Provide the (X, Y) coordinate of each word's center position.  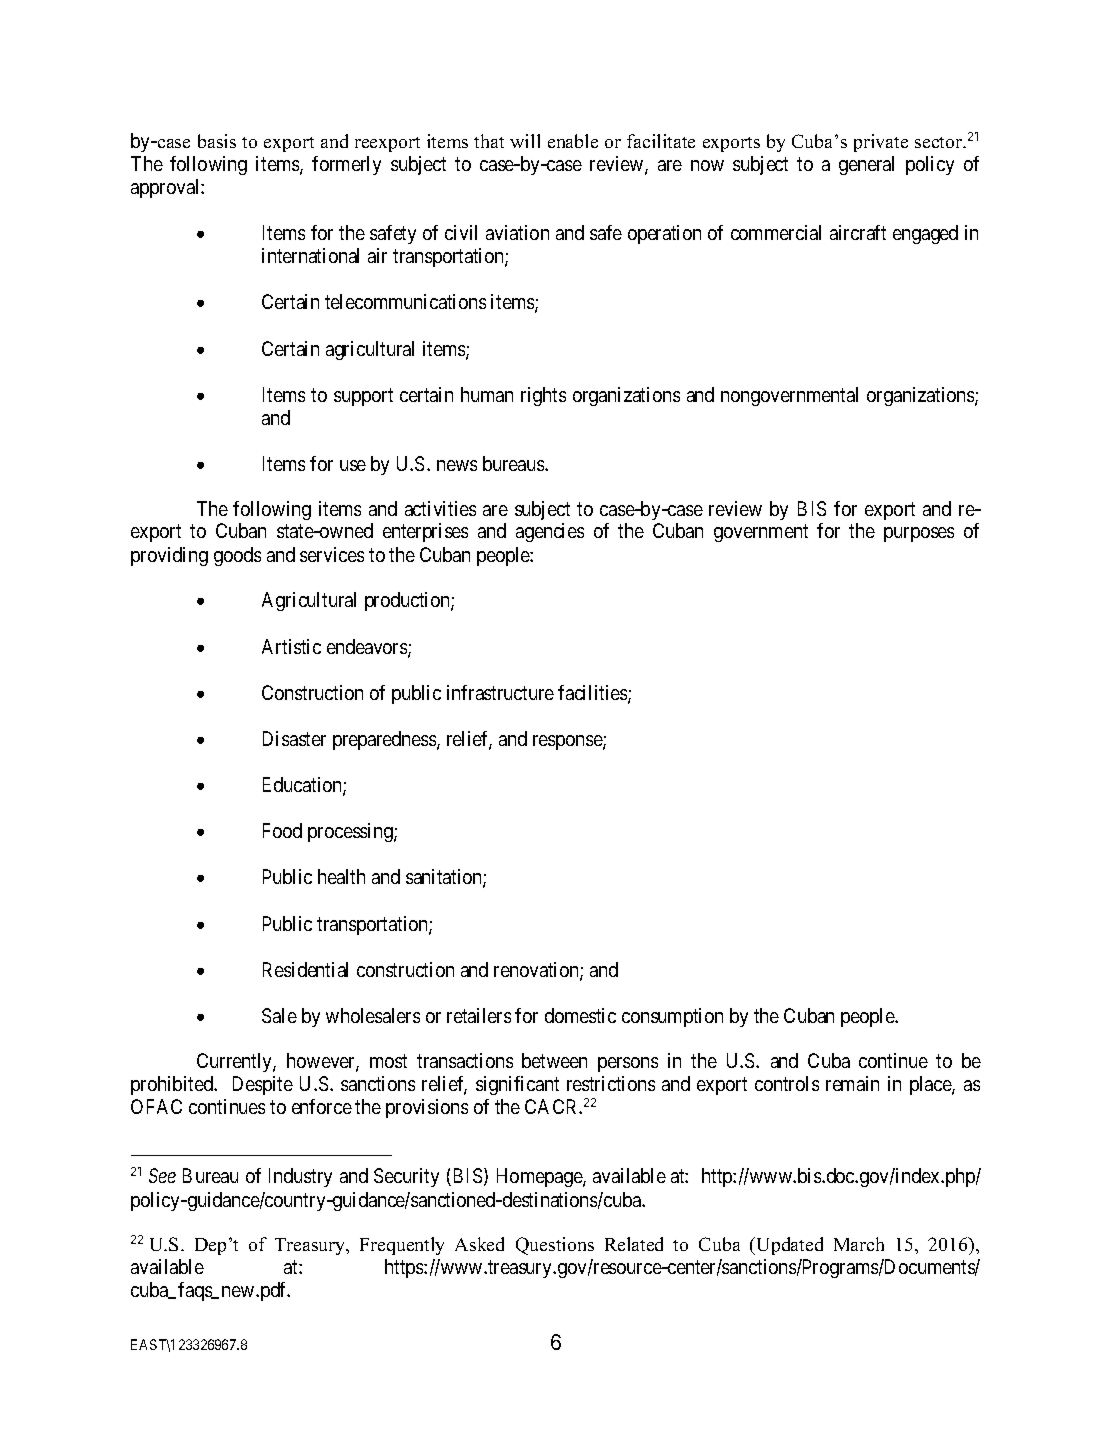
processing (351, 832)
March (859, 1244)
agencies (550, 532)
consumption (672, 1017)
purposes (919, 534)
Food (282, 830)
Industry (300, 1177)
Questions (555, 1246)
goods (237, 556)
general (866, 165)
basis (217, 141)
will (525, 141)
